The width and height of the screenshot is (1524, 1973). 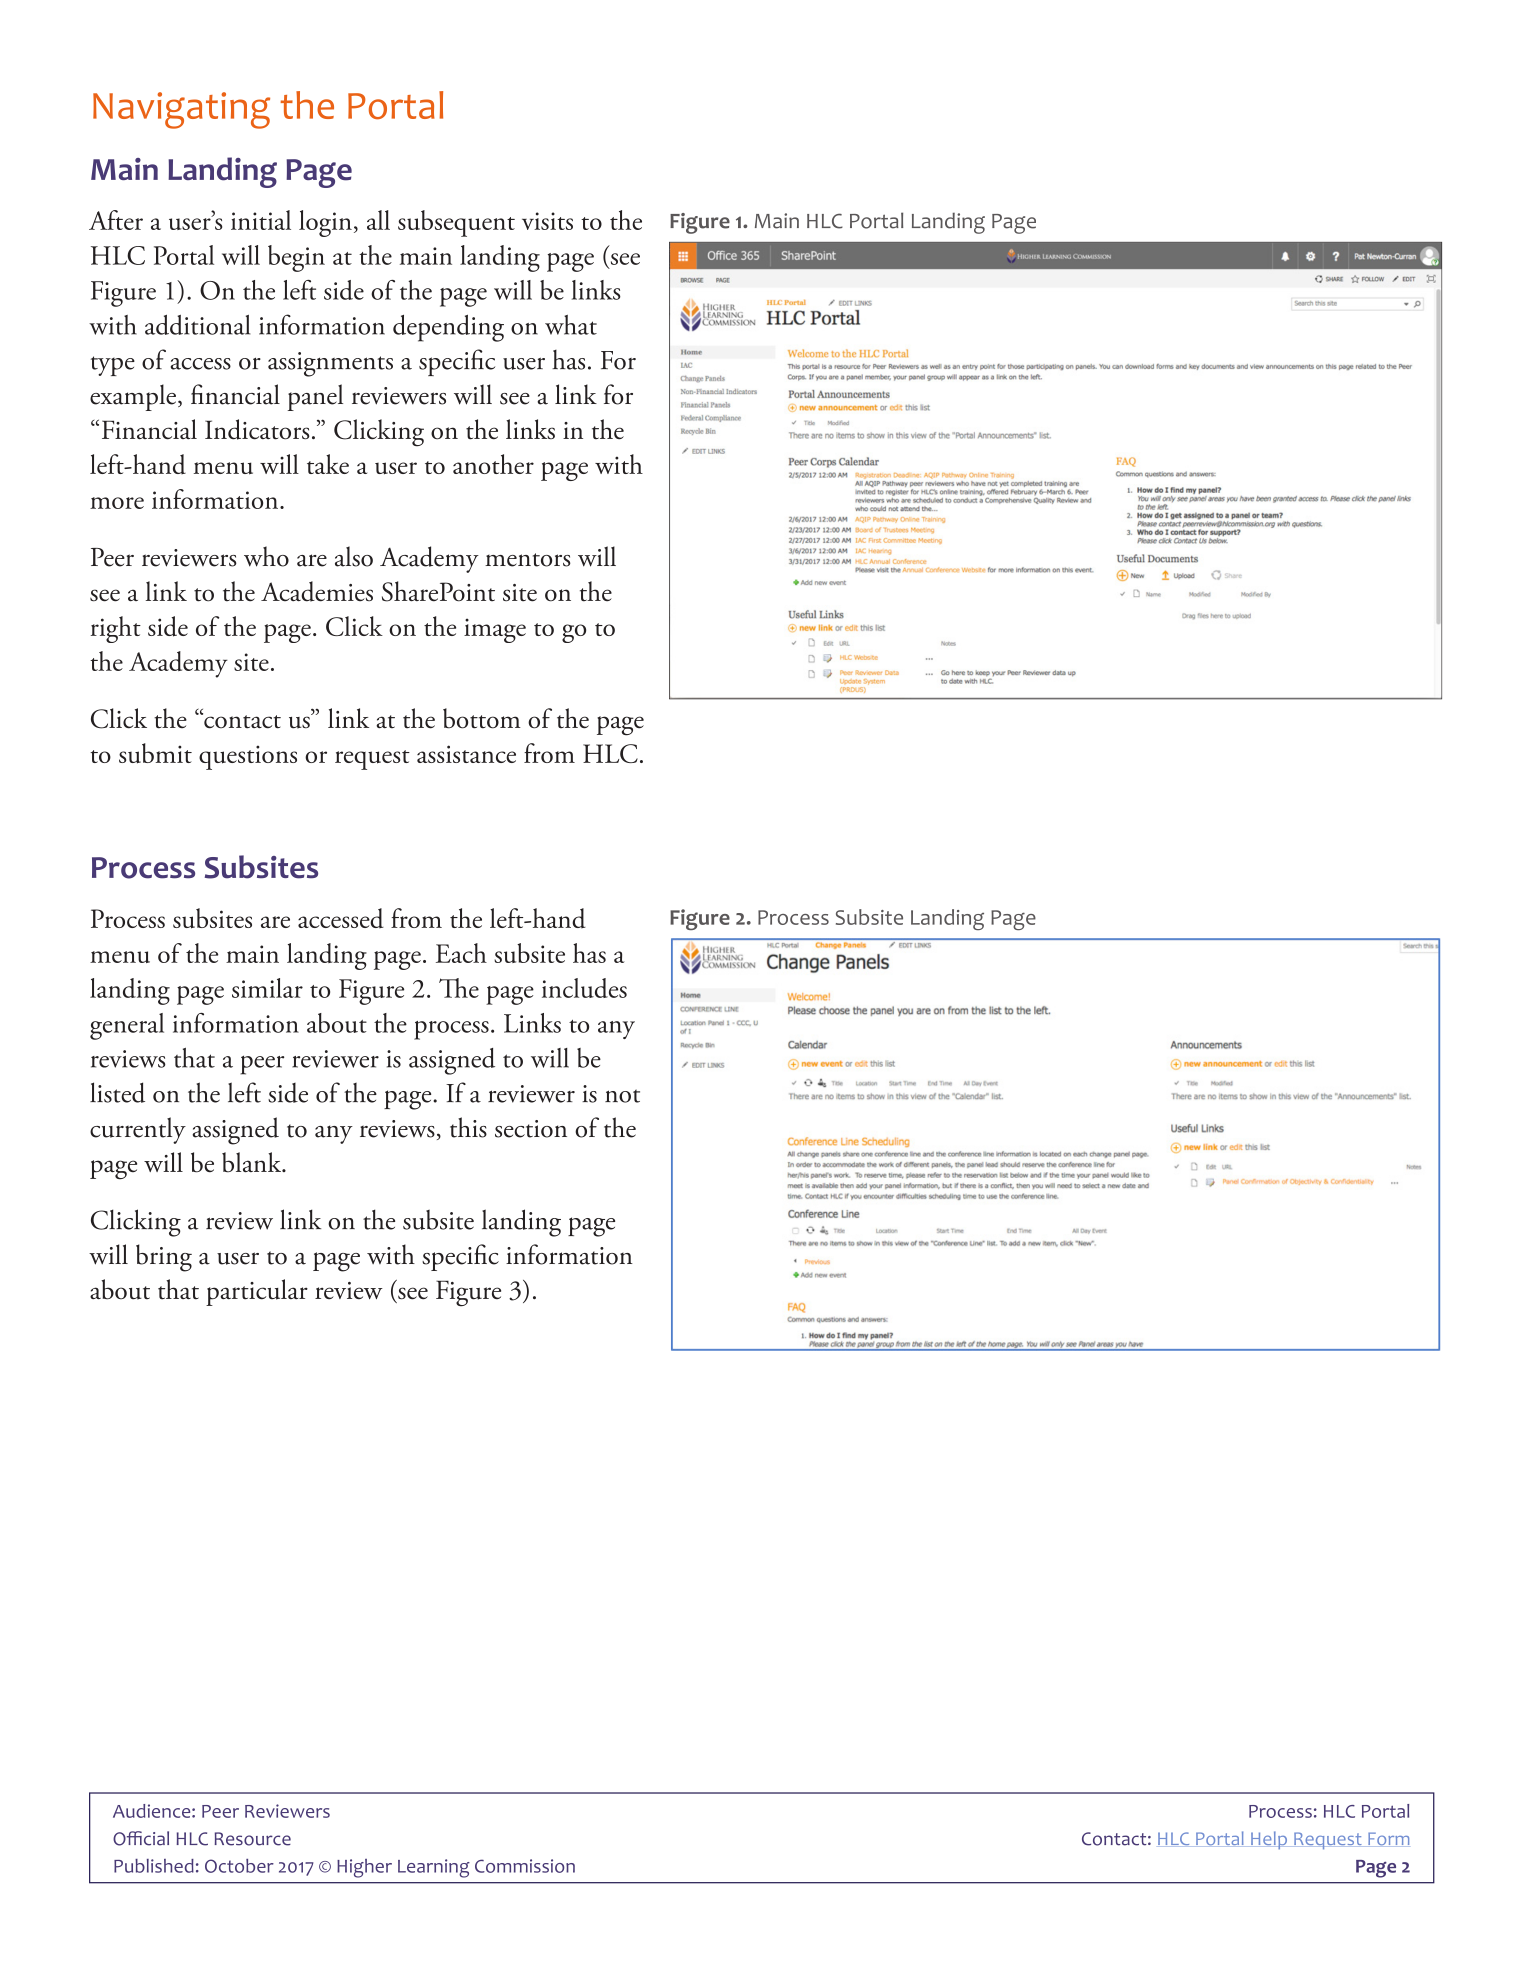 I want to click on Resource, so click(x=253, y=1839).
